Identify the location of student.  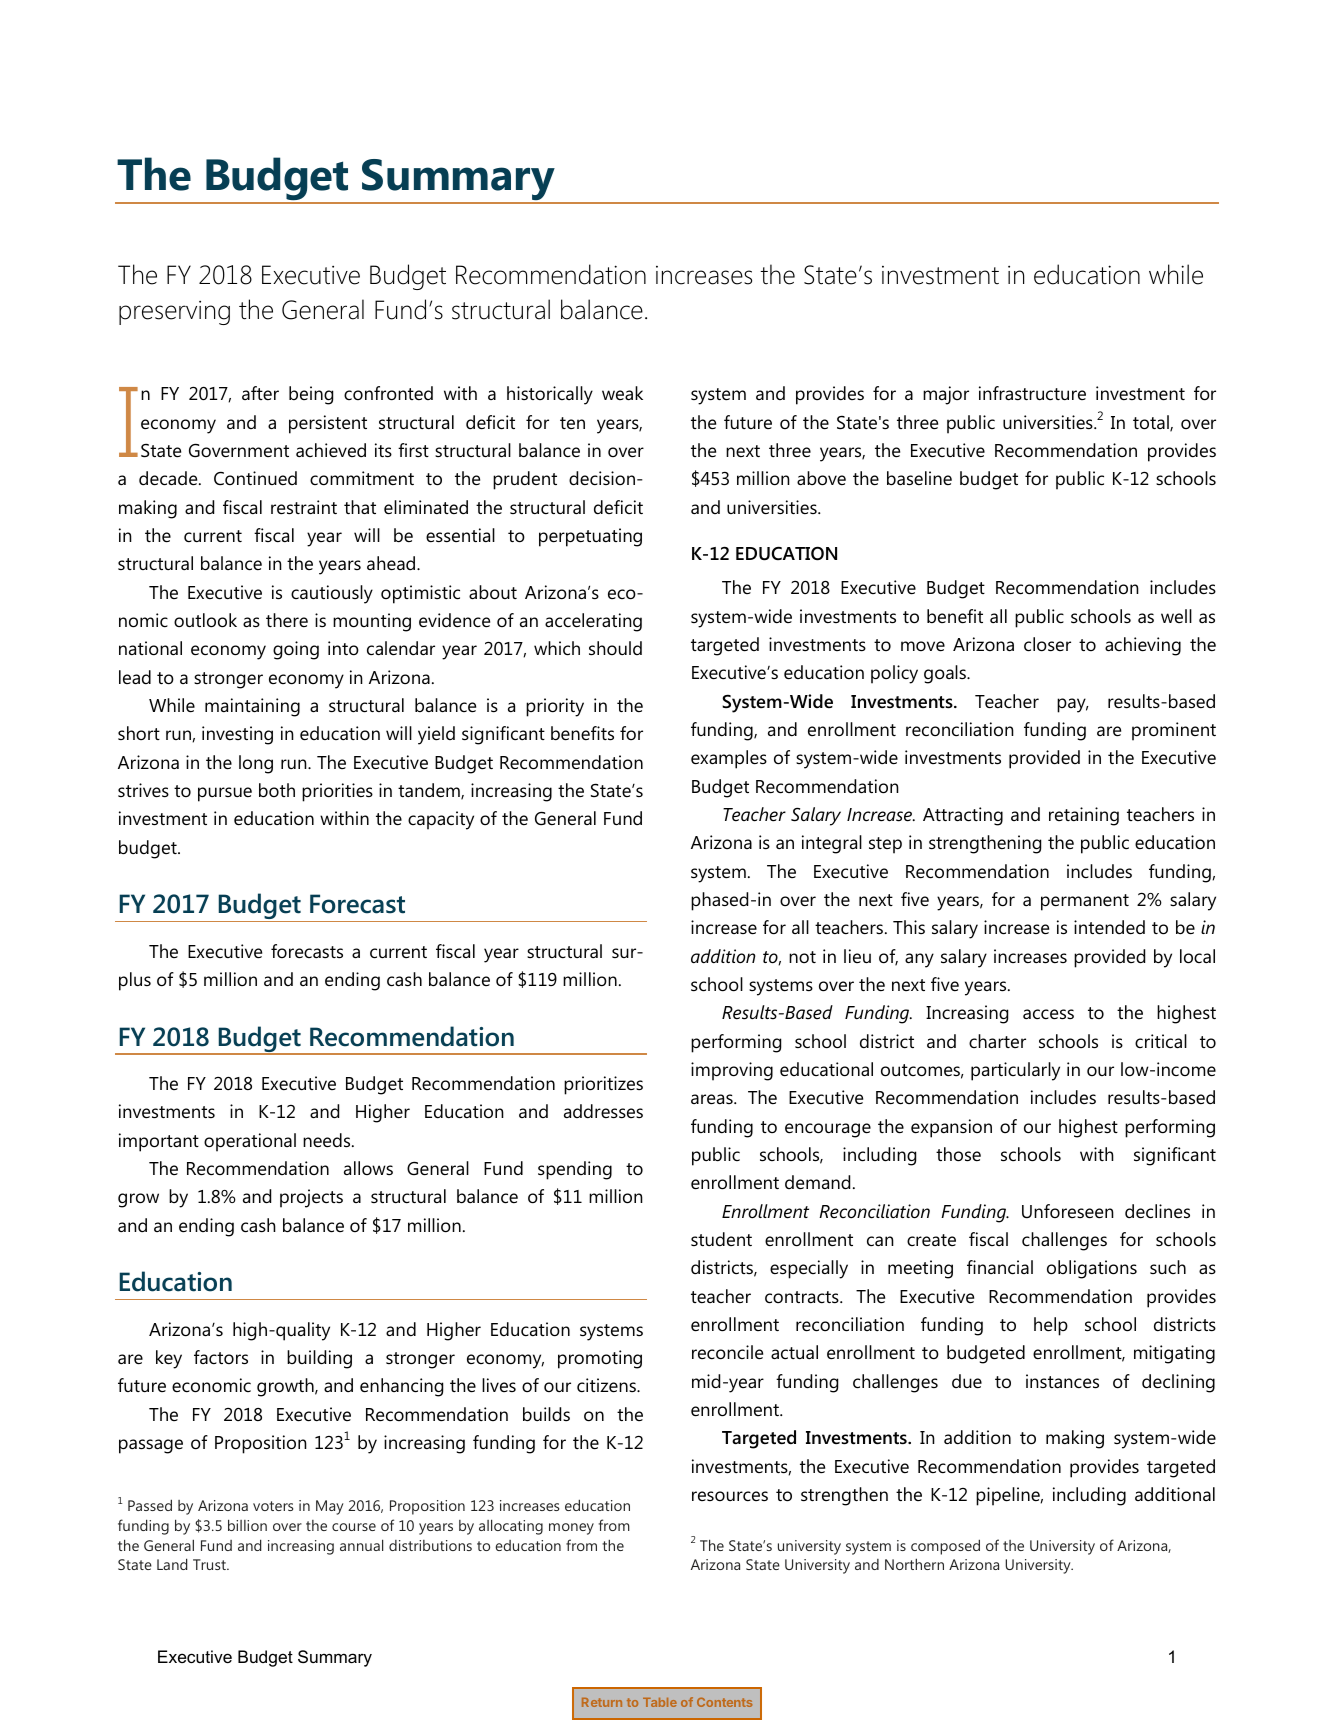
(721, 1239).
